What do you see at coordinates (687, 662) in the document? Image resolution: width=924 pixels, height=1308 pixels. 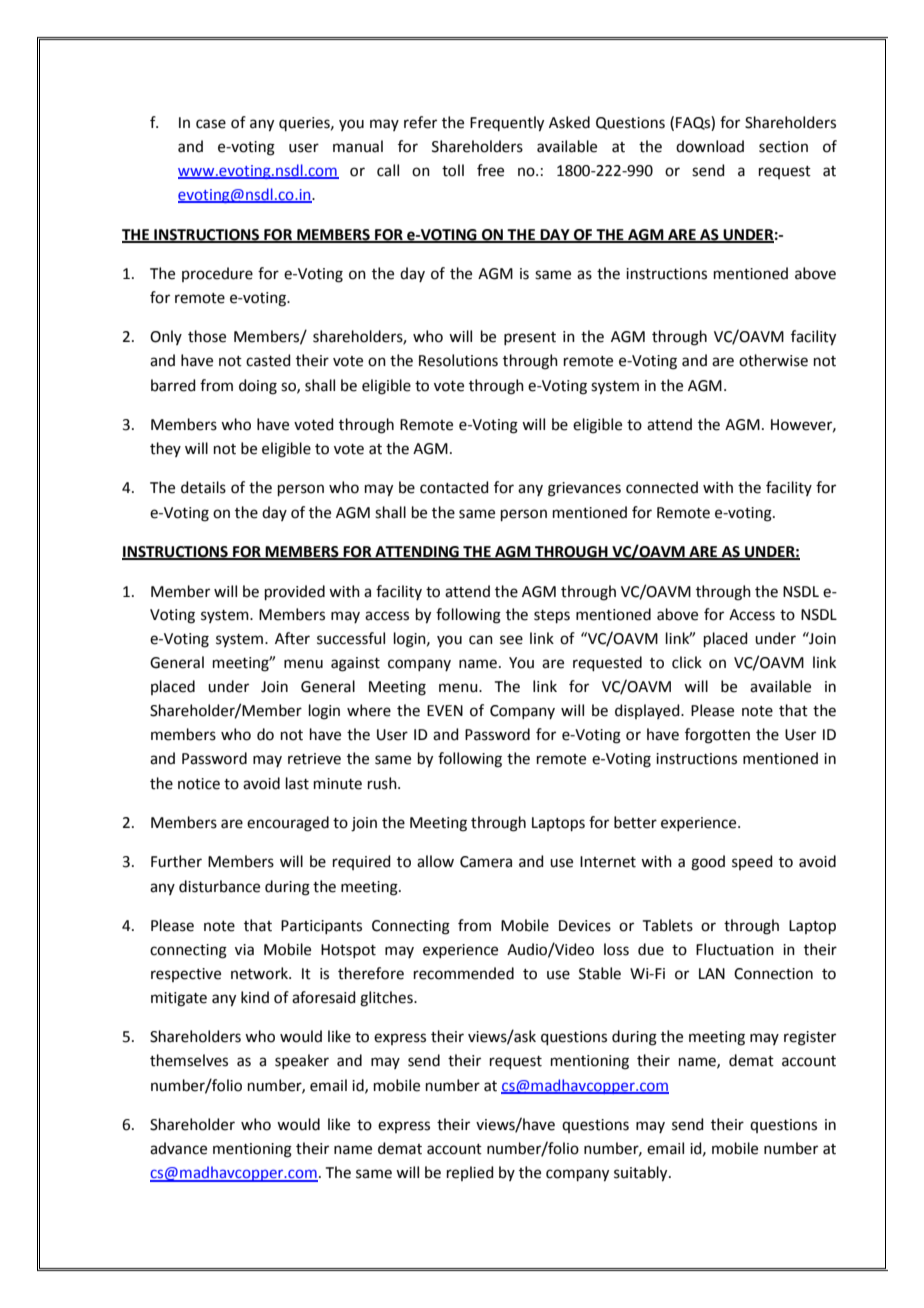 I see `click` at bounding box center [687, 662].
